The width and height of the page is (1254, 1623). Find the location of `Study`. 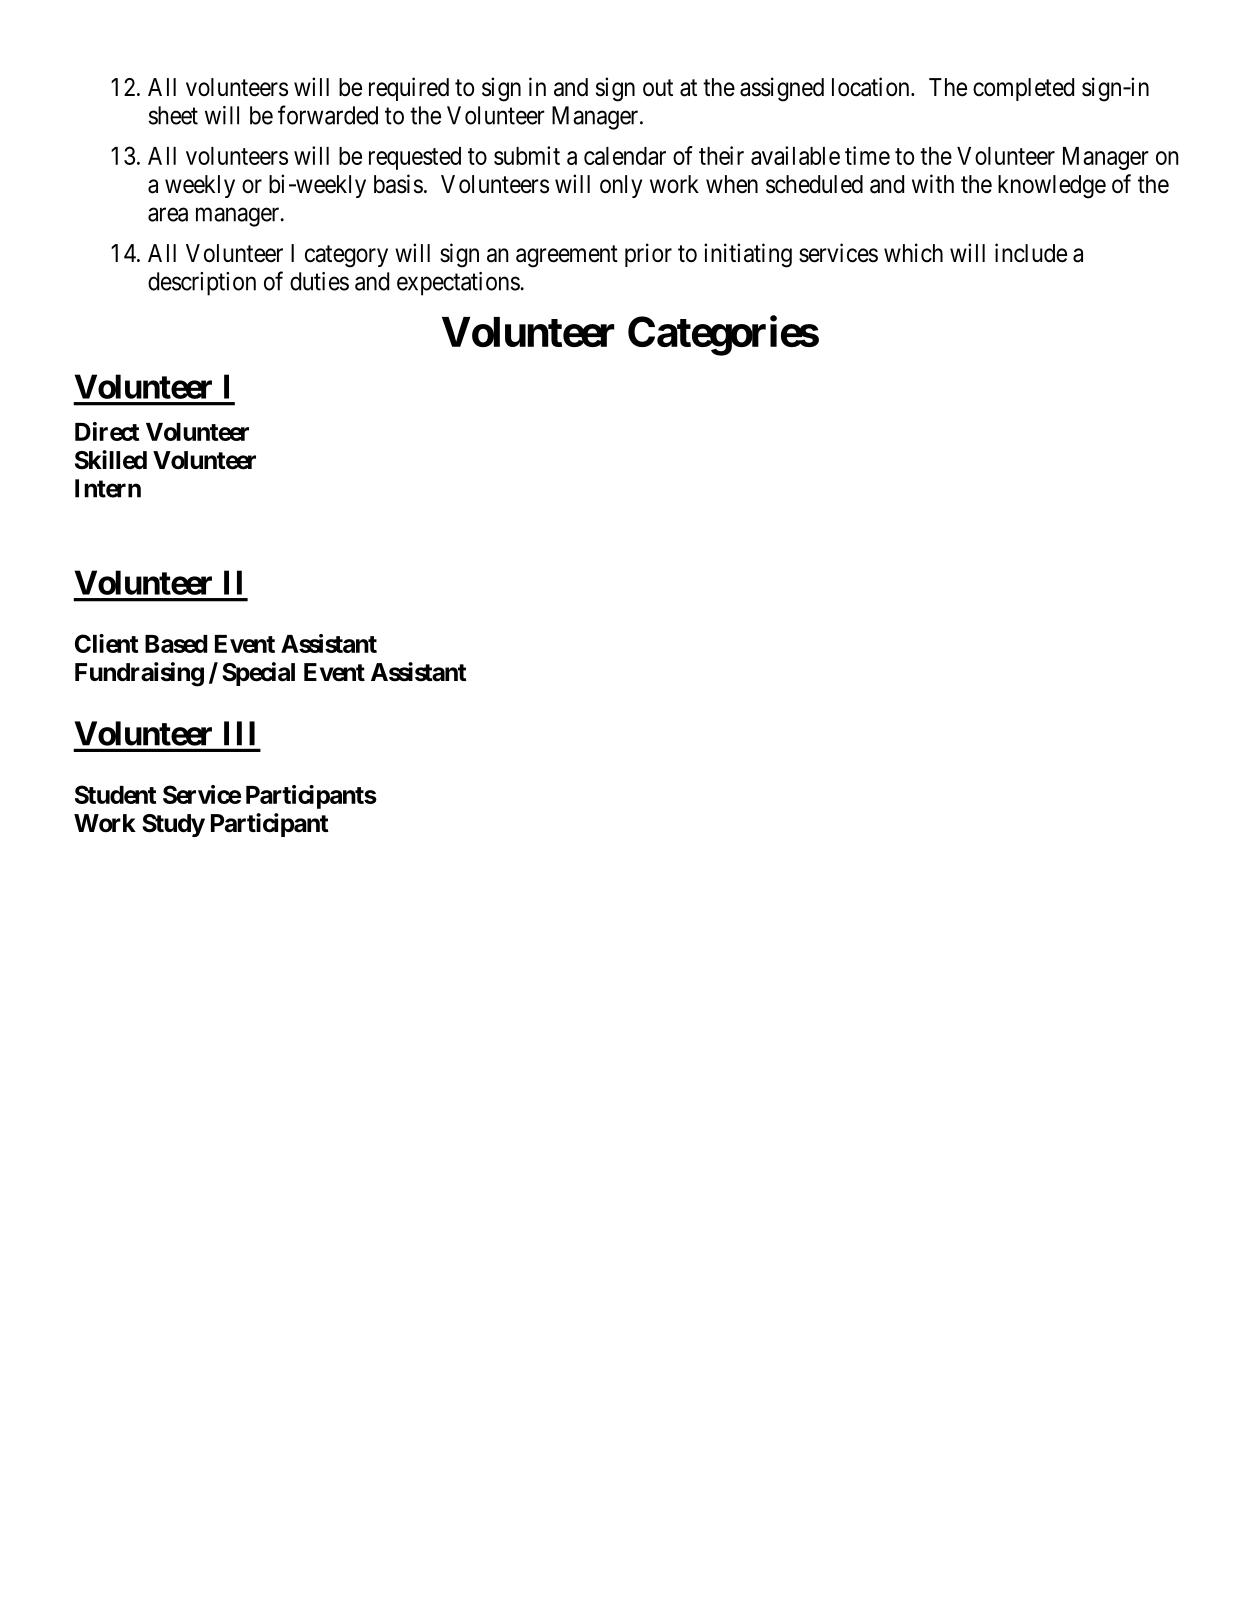

Study is located at coordinates (173, 825).
